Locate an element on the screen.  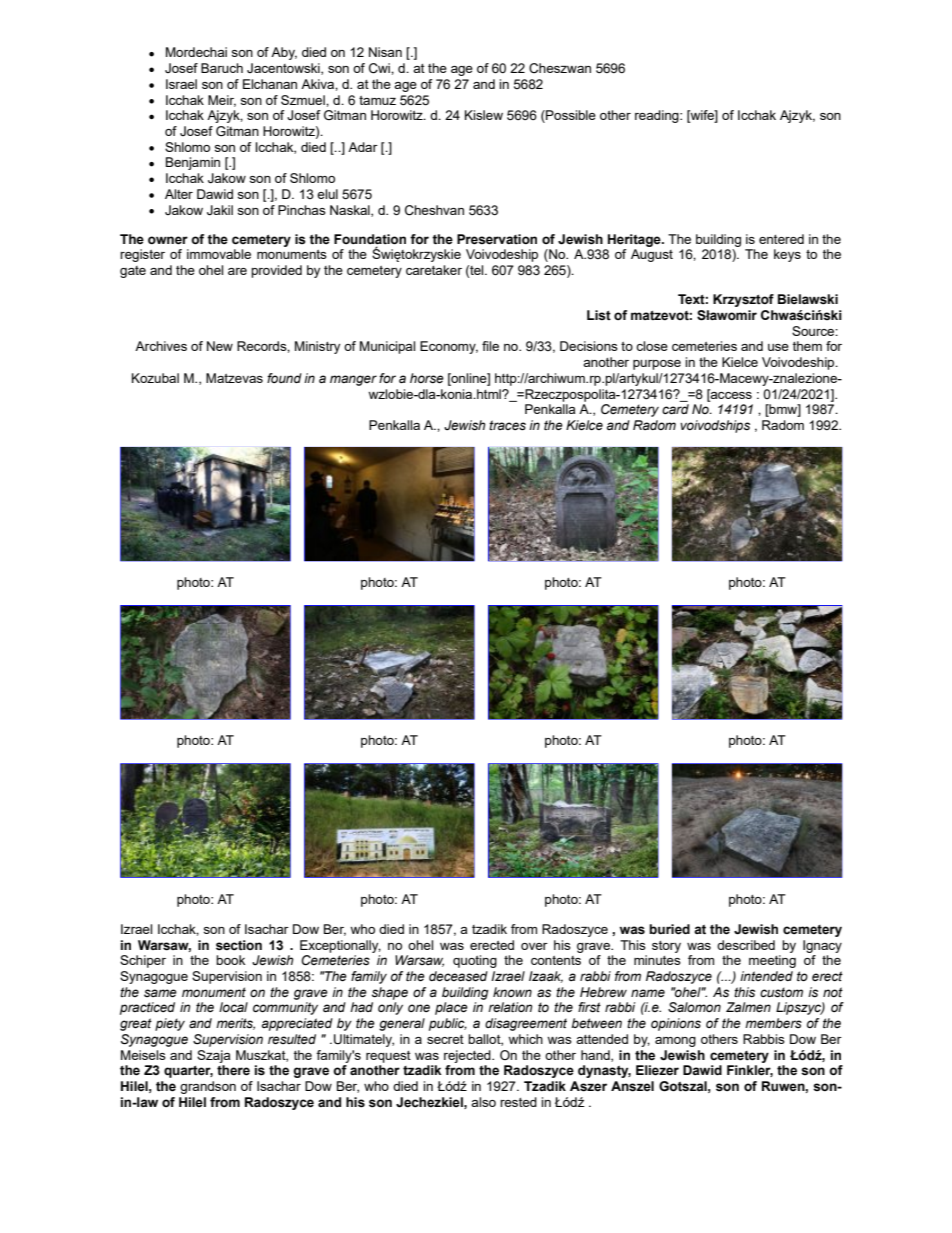
manger is located at coordinates (353, 380).
